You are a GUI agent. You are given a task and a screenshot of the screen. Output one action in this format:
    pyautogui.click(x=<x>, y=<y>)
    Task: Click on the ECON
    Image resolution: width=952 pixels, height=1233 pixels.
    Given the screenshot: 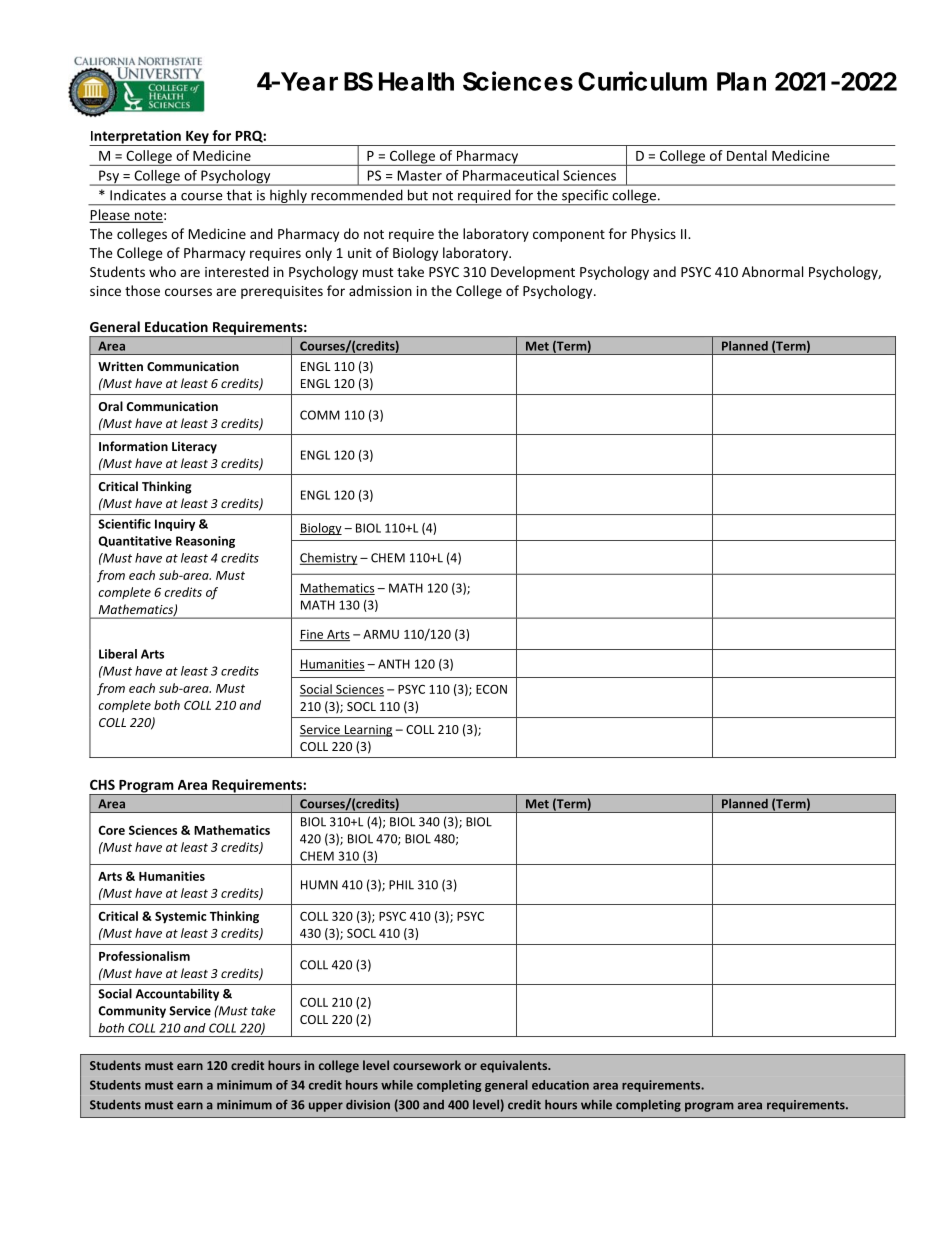 What is the action you would take?
    pyautogui.click(x=491, y=689)
